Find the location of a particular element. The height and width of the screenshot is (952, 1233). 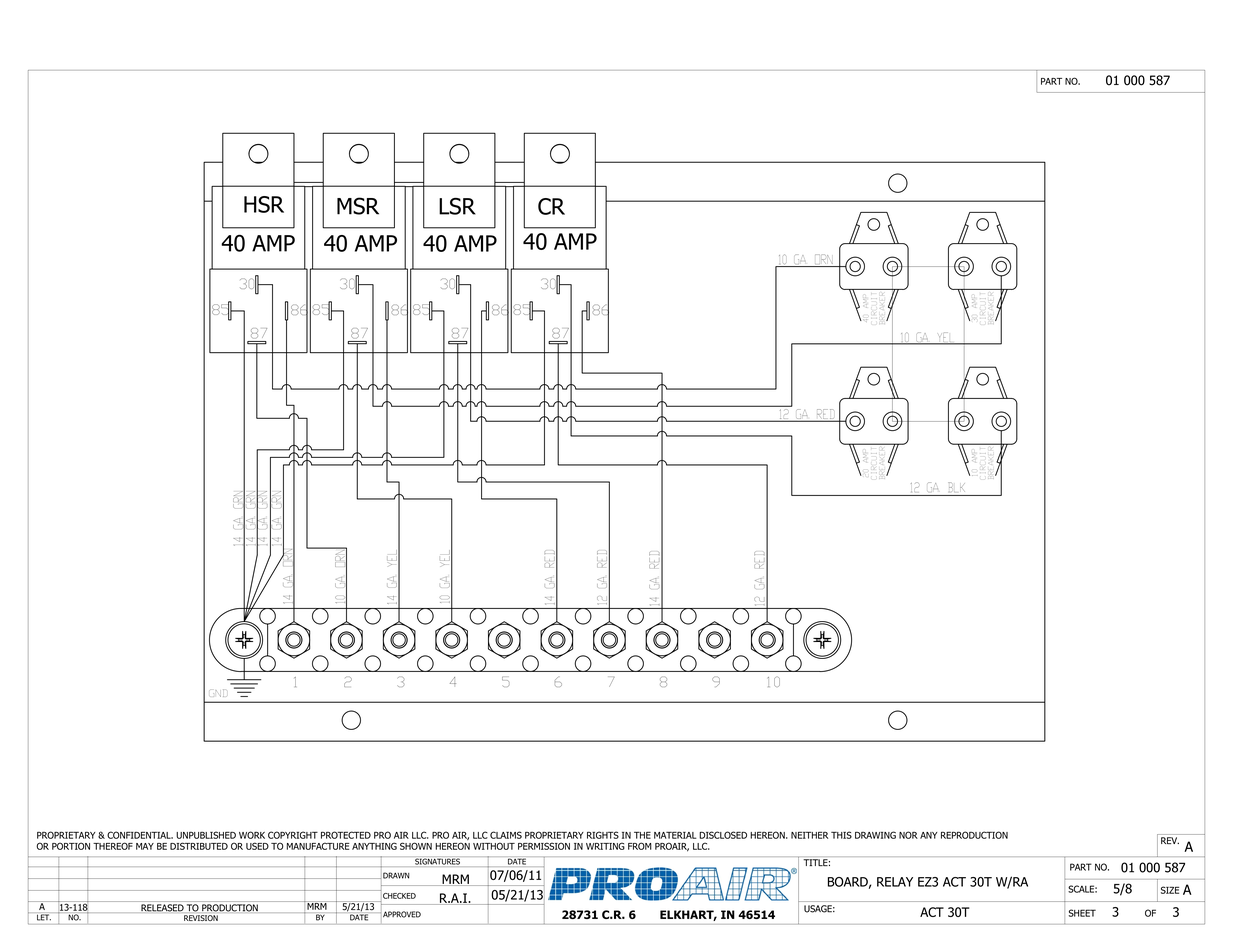

SHEET is located at coordinates (1082, 913).
